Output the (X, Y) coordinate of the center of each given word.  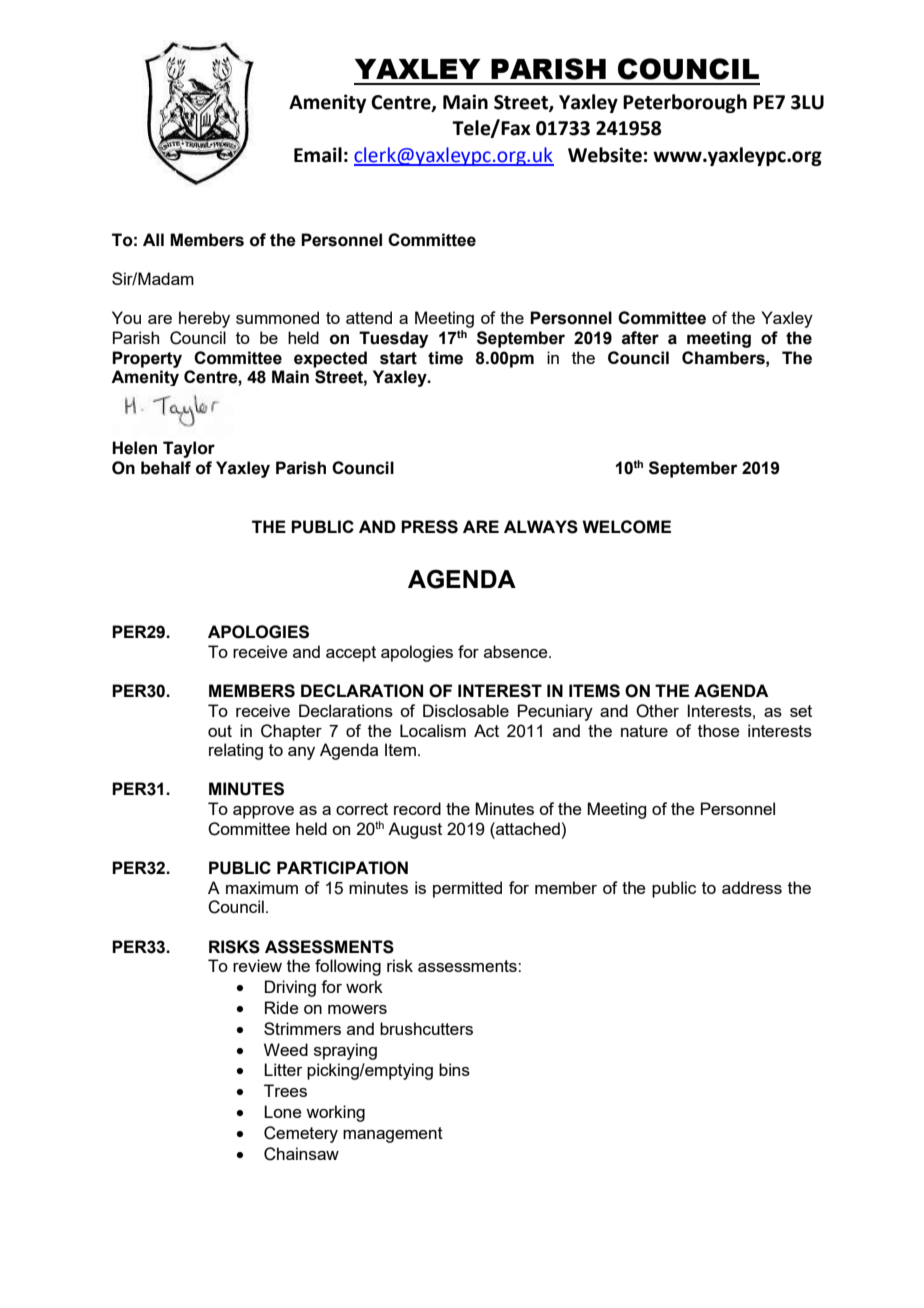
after (640, 338)
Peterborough (685, 103)
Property (147, 359)
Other (657, 711)
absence (517, 651)
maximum (262, 887)
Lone (283, 1111)
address (752, 887)
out (220, 731)
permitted (467, 889)
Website (605, 155)
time (445, 358)
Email (318, 155)
